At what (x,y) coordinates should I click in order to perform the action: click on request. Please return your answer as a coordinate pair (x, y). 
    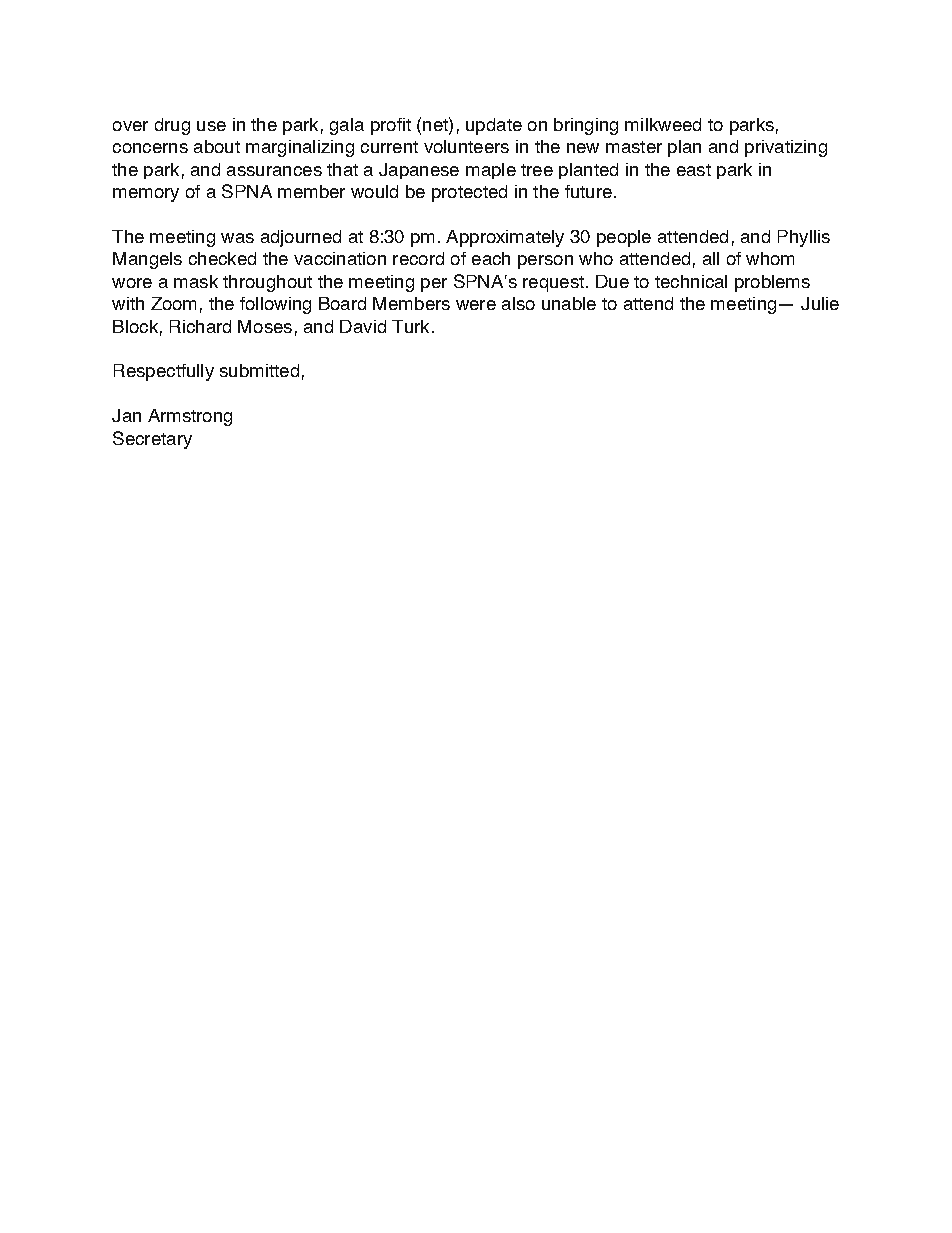
    Looking at the image, I should click on (553, 284).
